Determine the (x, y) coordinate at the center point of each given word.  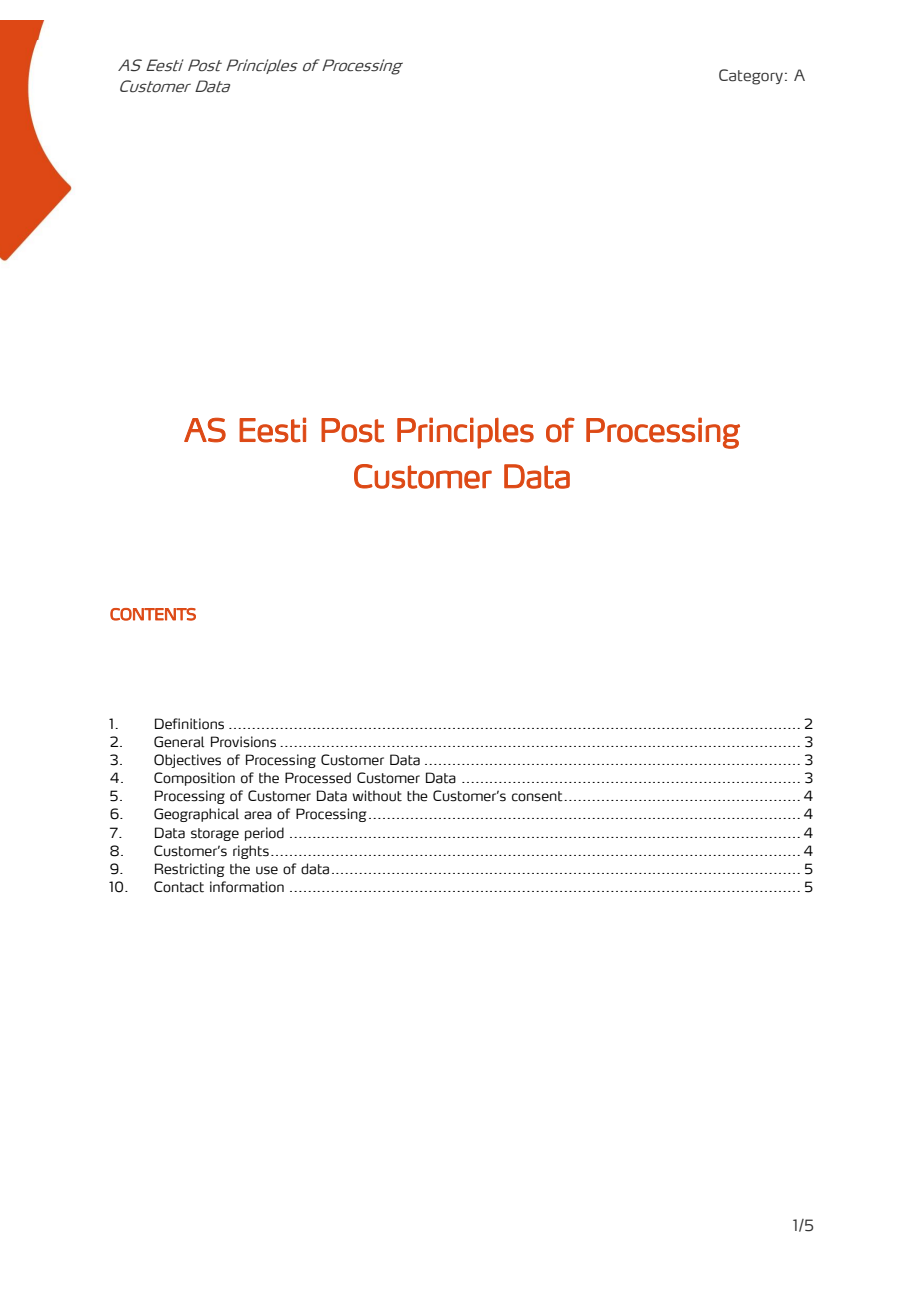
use (267, 870)
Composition (194, 779)
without (377, 796)
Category (751, 77)
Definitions (189, 724)
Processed (318, 778)
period (264, 834)
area (258, 815)
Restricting (190, 870)
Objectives (187, 761)
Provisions (243, 742)
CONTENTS (153, 614)
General (179, 742)
